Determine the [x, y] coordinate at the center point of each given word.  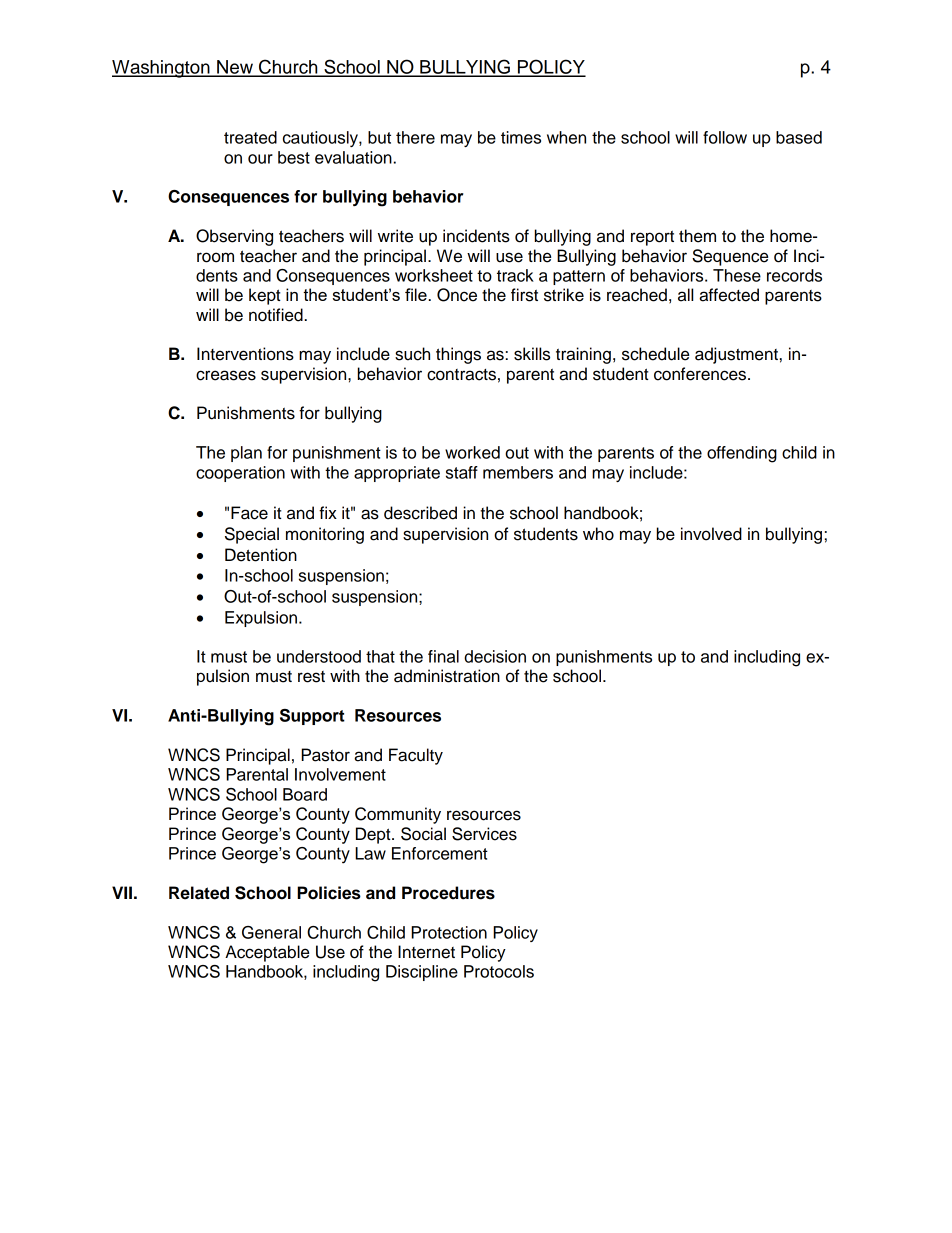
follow [725, 137]
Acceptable [267, 953]
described [420, 513]
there [415, 137]
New [235, 68]
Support [312, 717]
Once [457, 295]
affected [729, 295]
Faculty [416, 756]
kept [265, 296]
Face [249, 513]
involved [711, 534]
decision [495, 656]
